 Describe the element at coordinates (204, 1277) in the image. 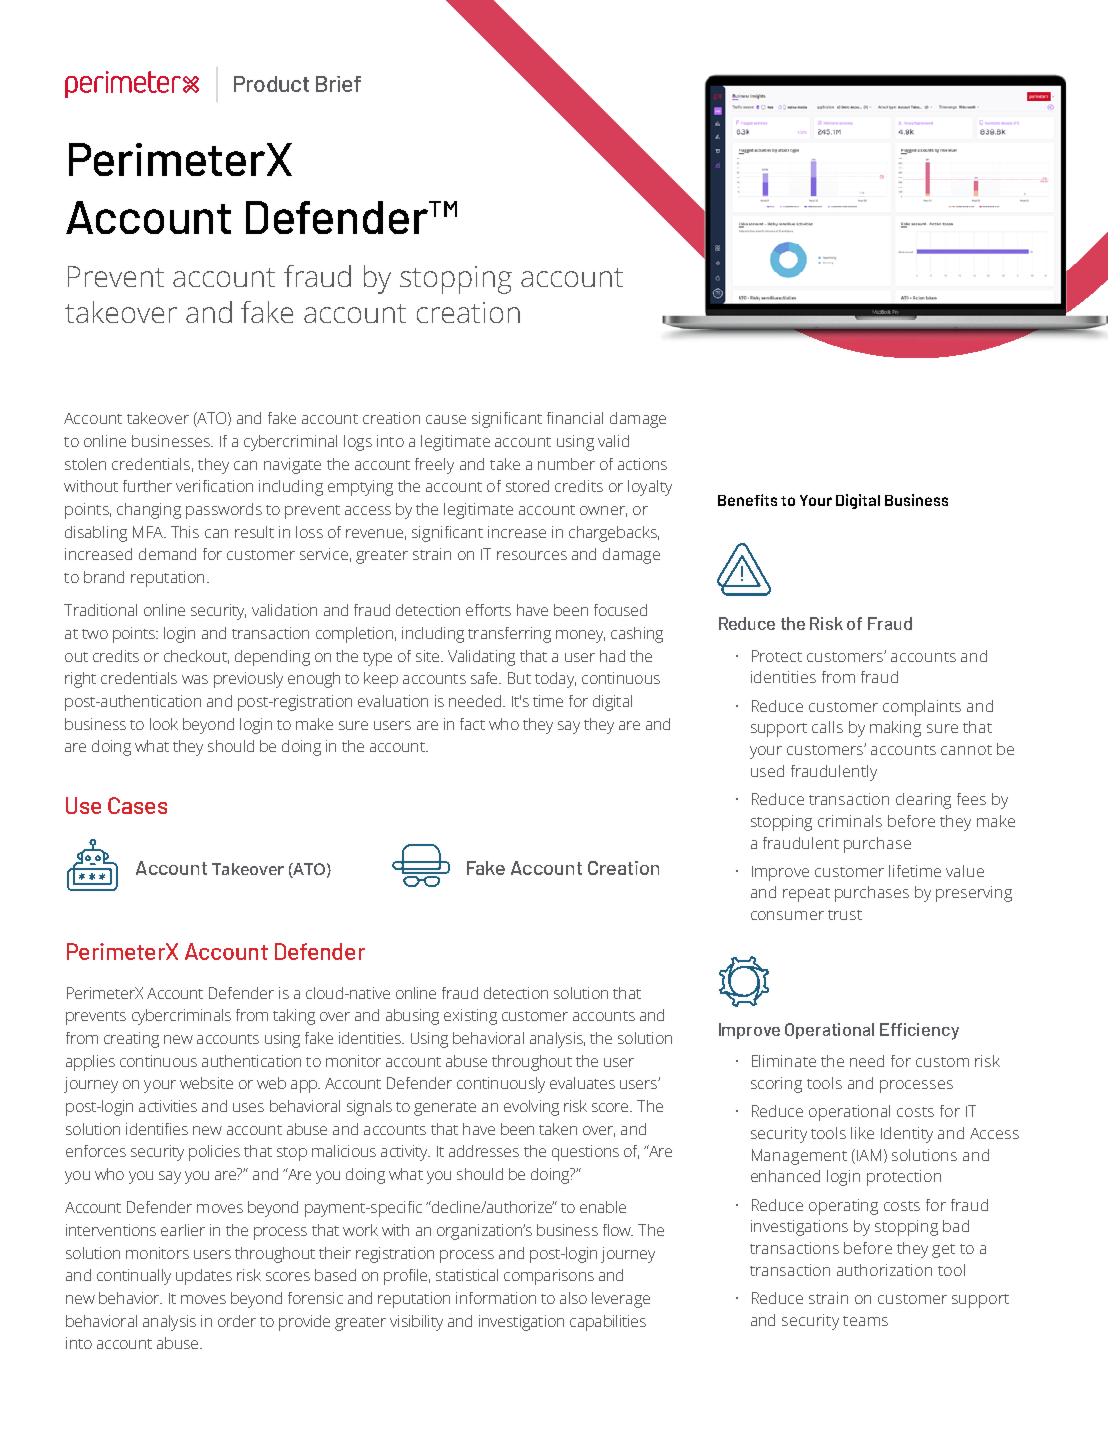

I see `updates` at that location.
